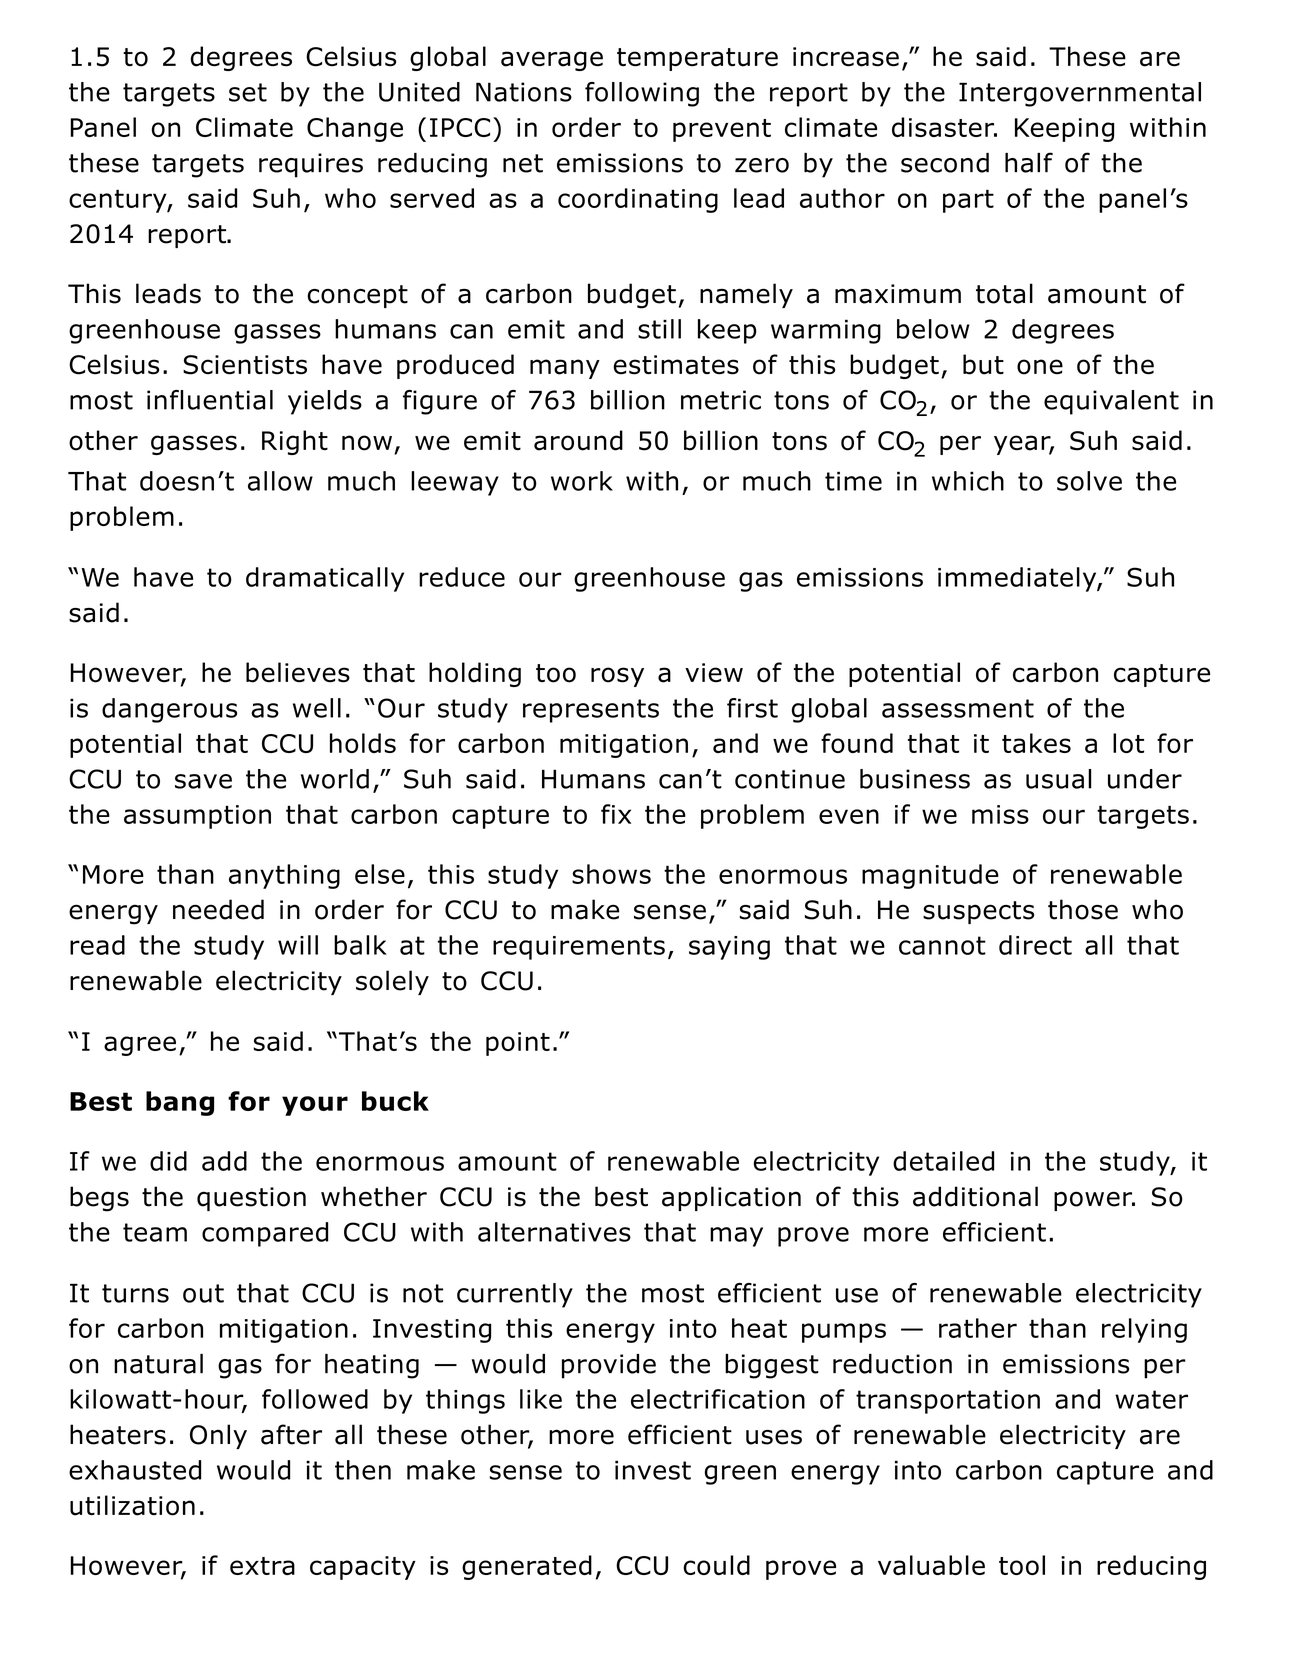 This screenshot has height=1671, width=1292. Describe the element at coordinates (265, 1234) in the screenshot. I see `compared` at that location.
